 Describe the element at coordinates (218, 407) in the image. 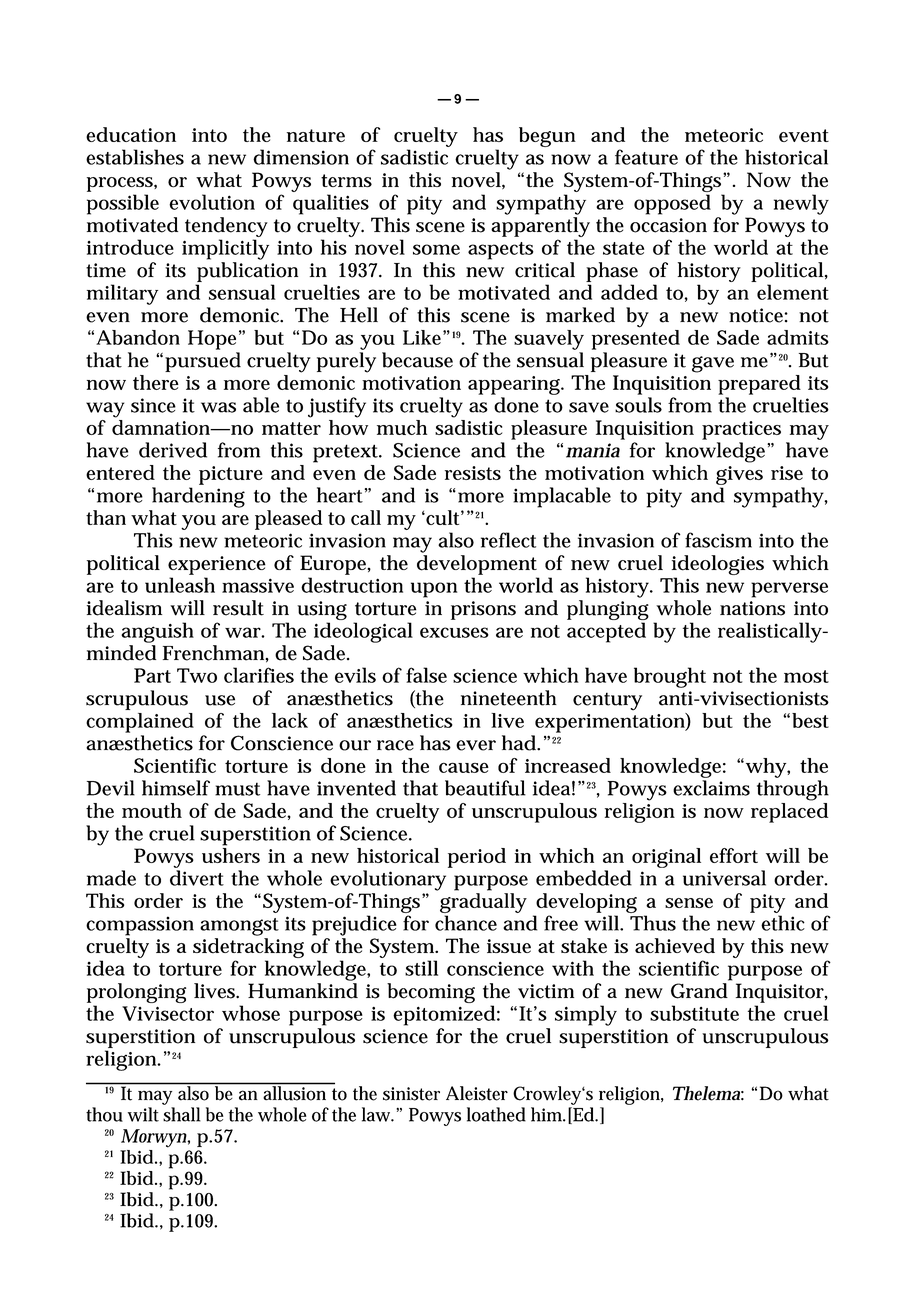

I see `was` at that location.
